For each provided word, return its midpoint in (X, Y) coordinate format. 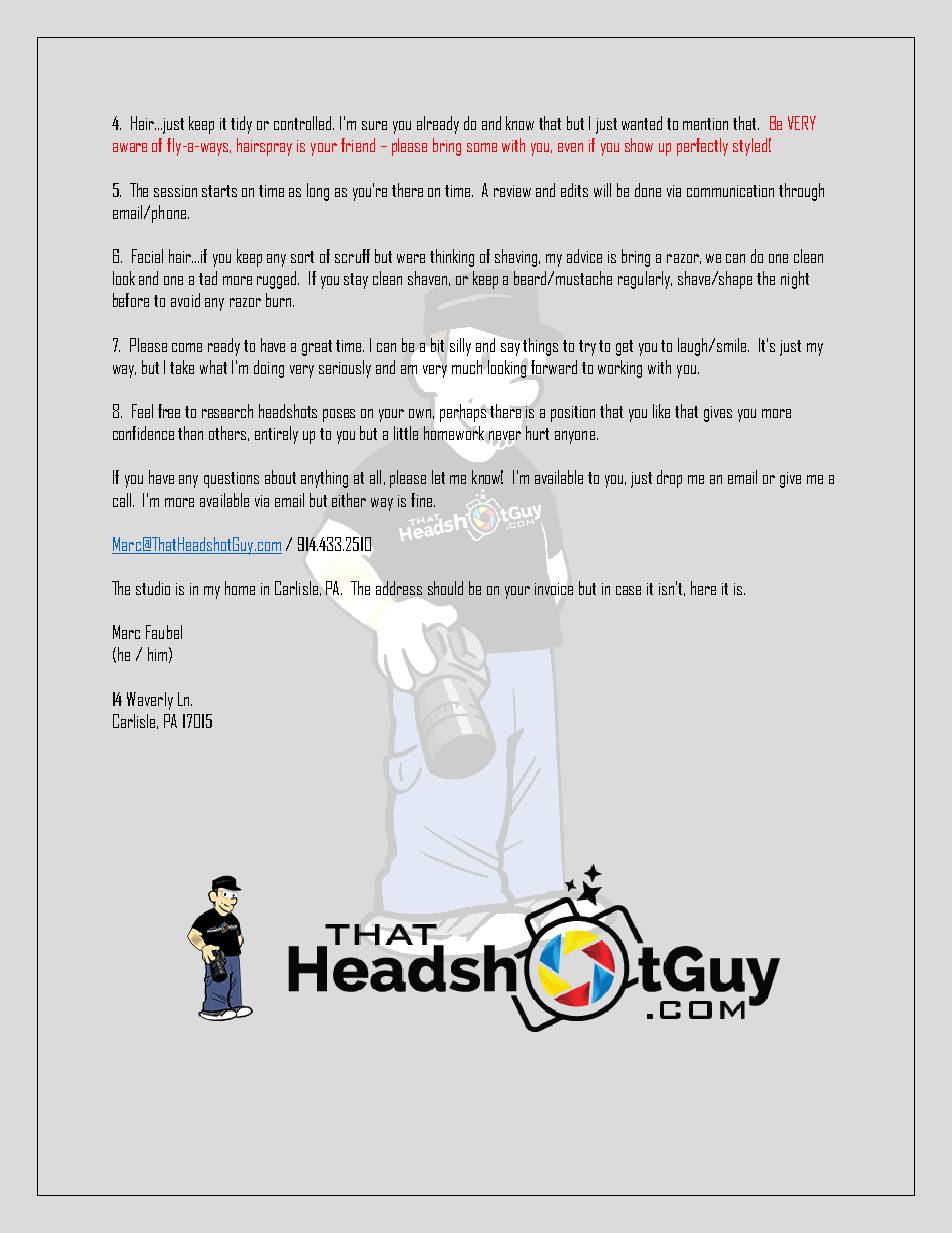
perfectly (702, 147)
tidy (241, 125)
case (628, 590)
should (445, 588)
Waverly (150, 701)
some (482, 147)
